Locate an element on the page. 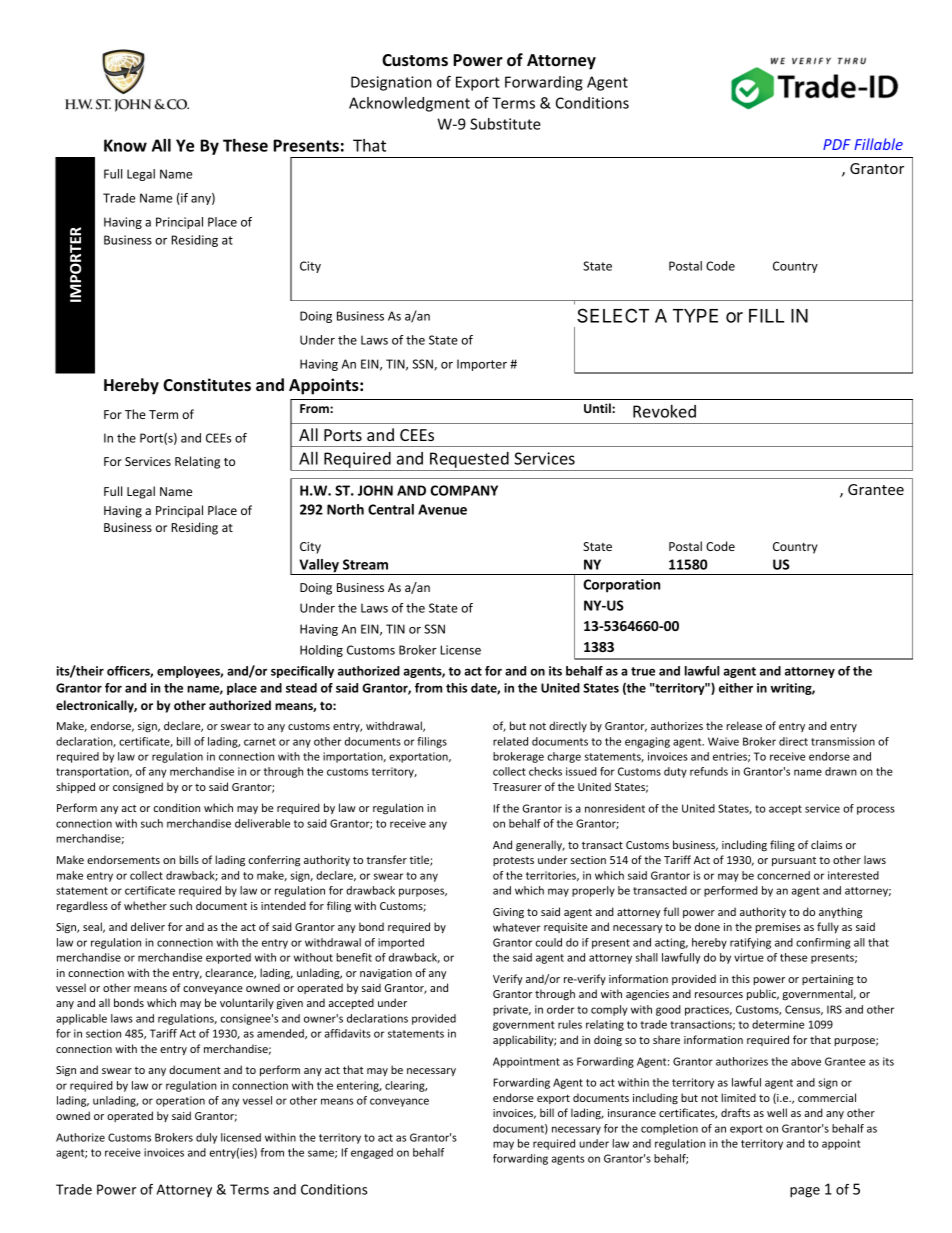 Image resolution: width=952 pixels, height=1233 pixels. Substitute is located at coordinates (505, 124).
